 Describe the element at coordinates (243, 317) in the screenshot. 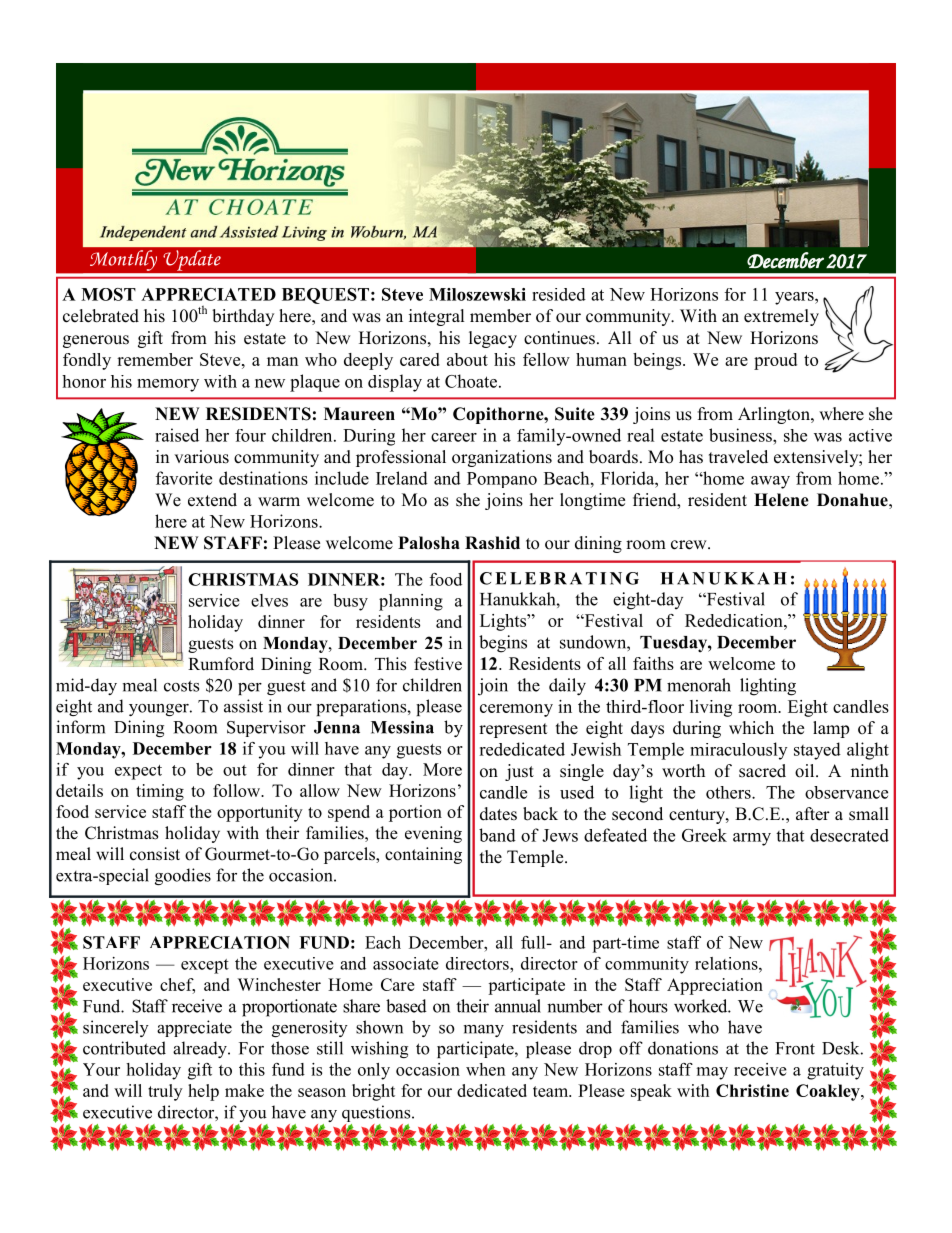

I see `birthday` at that location.
